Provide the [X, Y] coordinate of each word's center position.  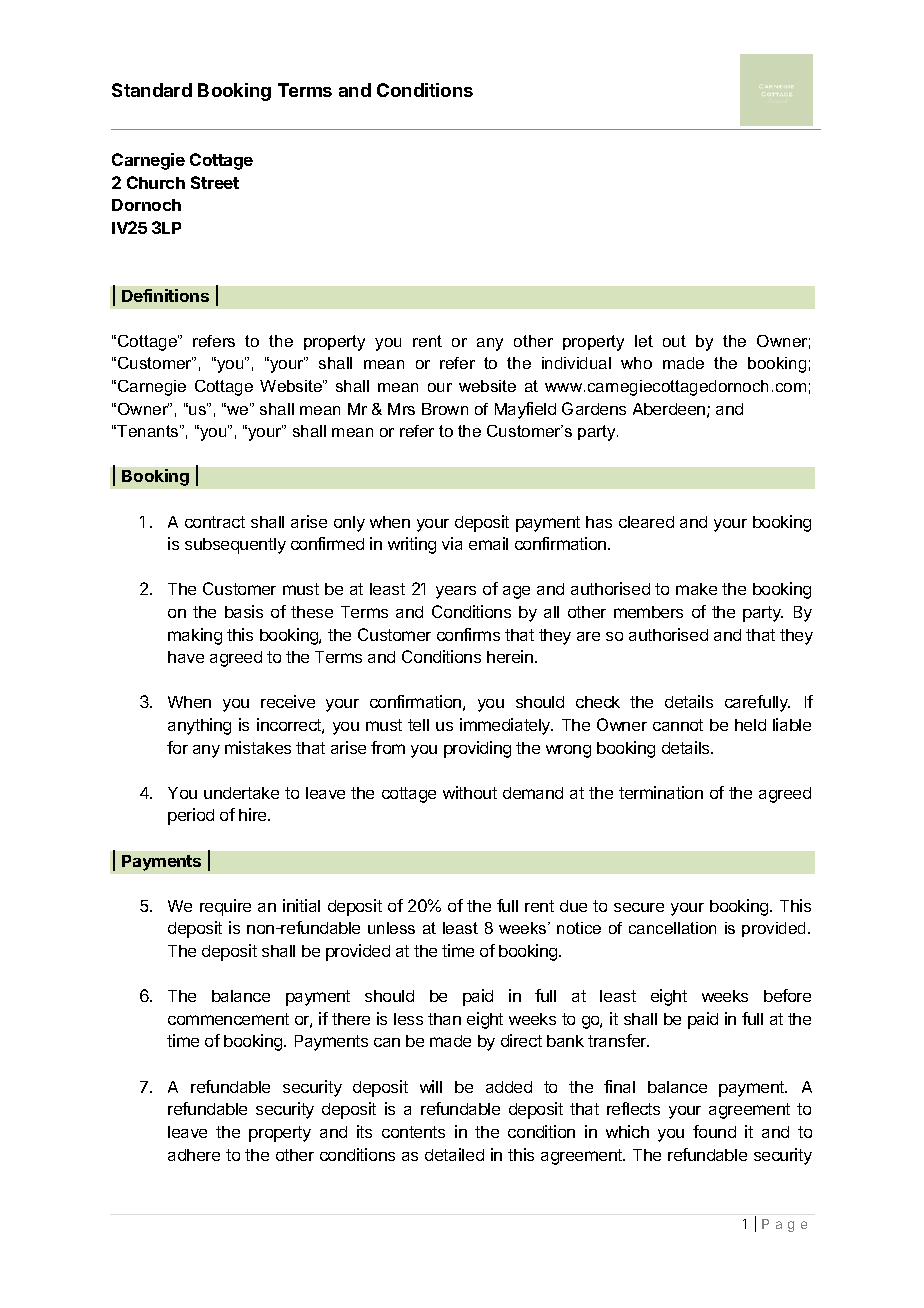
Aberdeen [669, 409]
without [470, 792]
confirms [468, 634]
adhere [194, 1155]
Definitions [165, 295]
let [644, 341]
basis [244, 611]
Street [215, 182]
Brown [445, 409]
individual [576, 363]
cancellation [672, 928]
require [225, 907]
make [696, 589]
